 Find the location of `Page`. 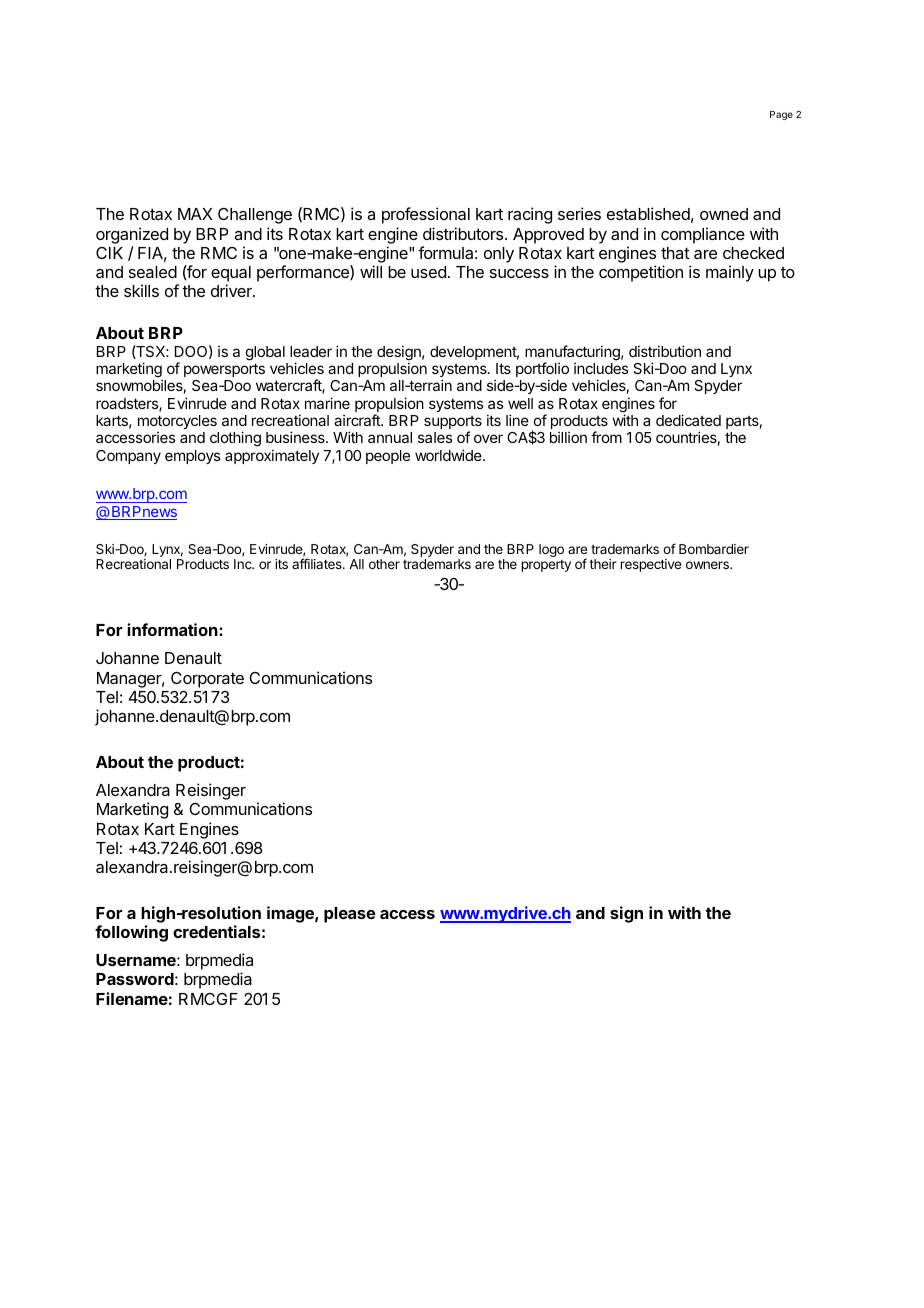

Page is located at coordinates (781, 115).
